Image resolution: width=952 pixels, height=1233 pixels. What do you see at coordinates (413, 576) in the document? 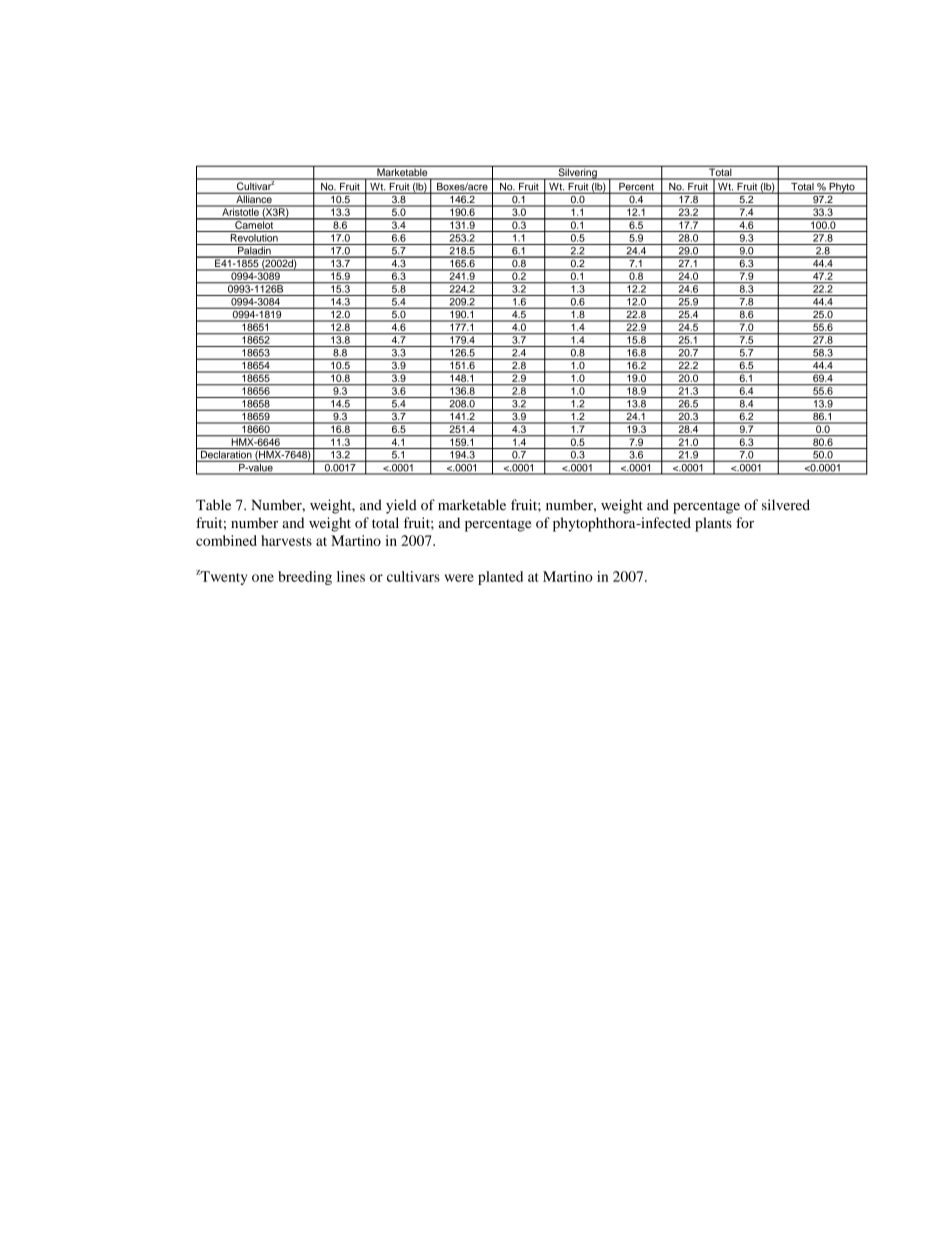
I see `cultivars` at bounding box center [413, 576].
